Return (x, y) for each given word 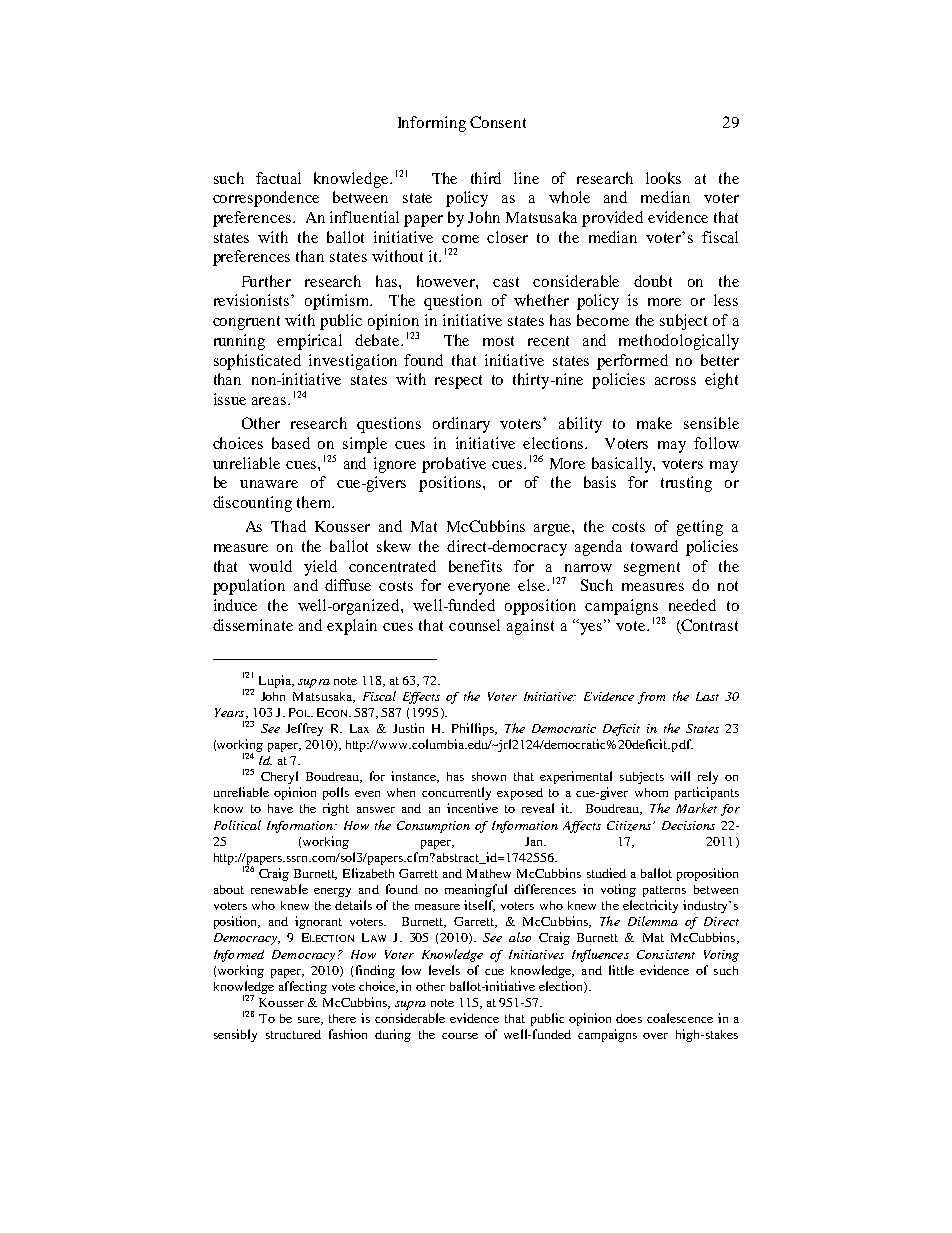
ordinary (461, 425)
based (291, 443)
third (486, 178)
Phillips (474, 729)
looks (663, 178)
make (654, 423)
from (651, 698)
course (460, 1036)
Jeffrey (304, 729)
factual (278, 178)
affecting (303, 987)
